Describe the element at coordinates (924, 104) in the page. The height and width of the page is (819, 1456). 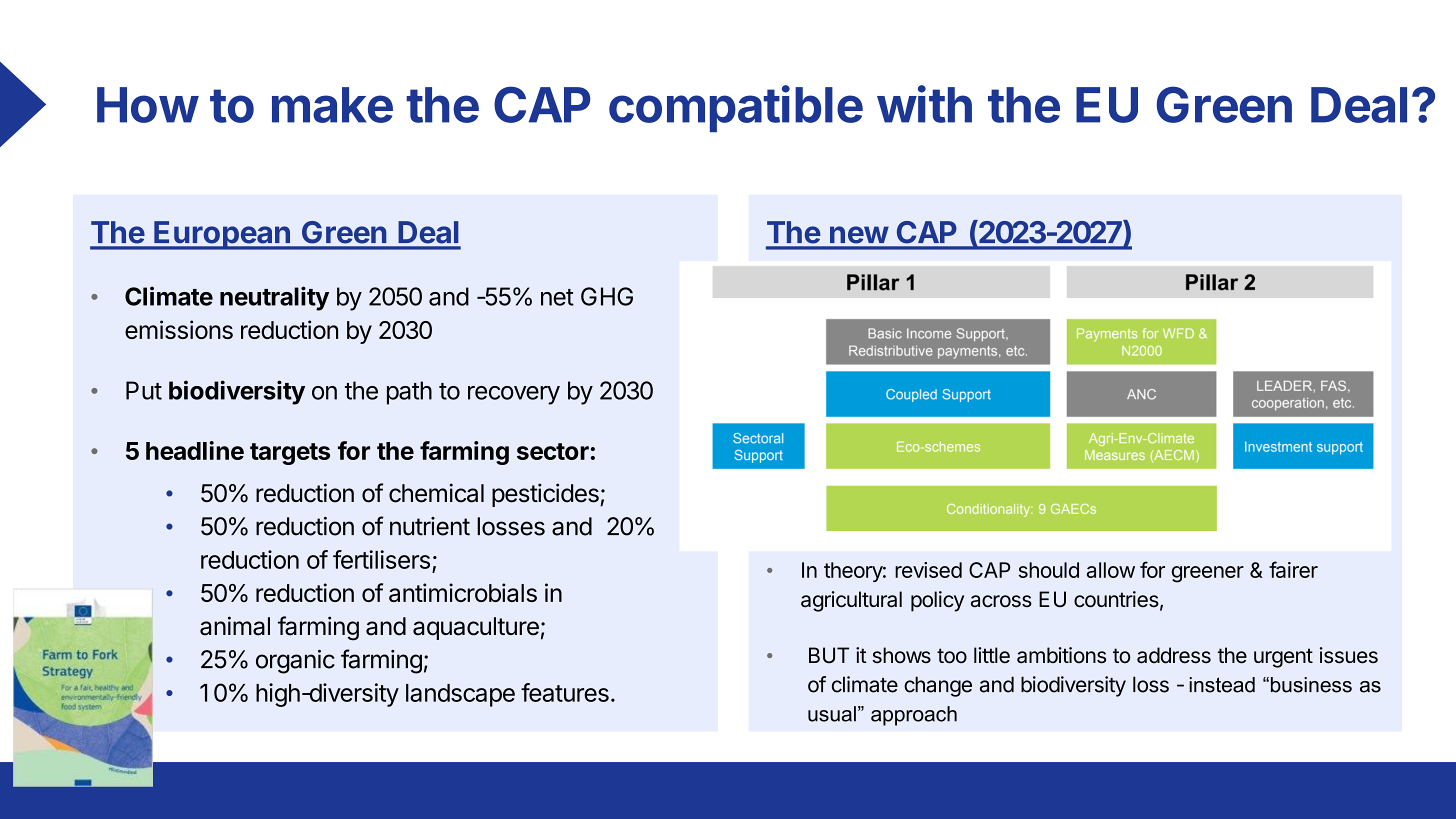
I see `with` at that location.
